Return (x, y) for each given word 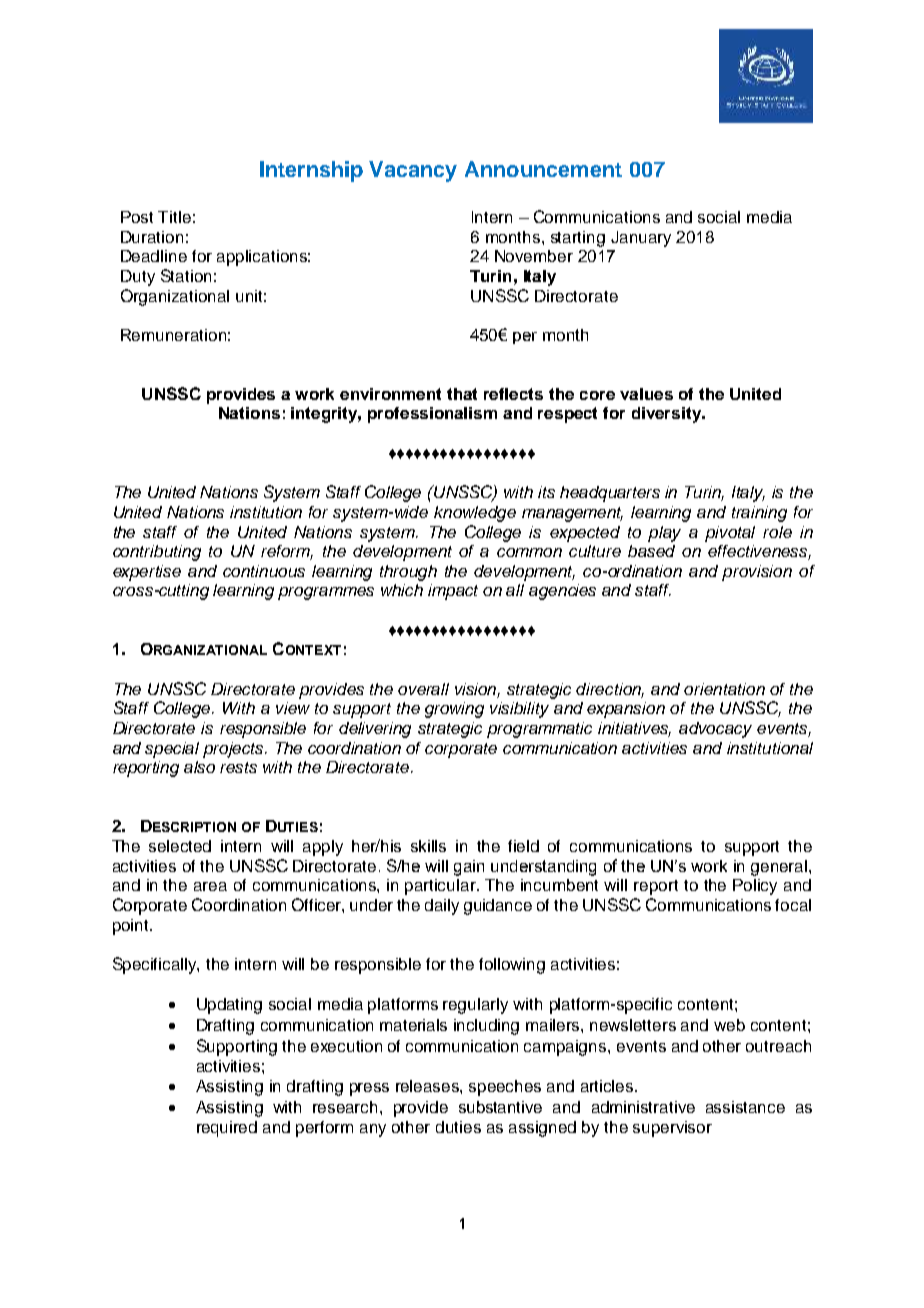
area (210, 886)
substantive (500, 1107)
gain (469, 868)
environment (390, 394)
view (293, 708)
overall (423, 689)
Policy (755, 887)
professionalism (432, 415)
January (641, 239)
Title (174, 217)
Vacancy (413, 171)
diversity (668, 415)
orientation (724, 689)
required (227, 1129)
